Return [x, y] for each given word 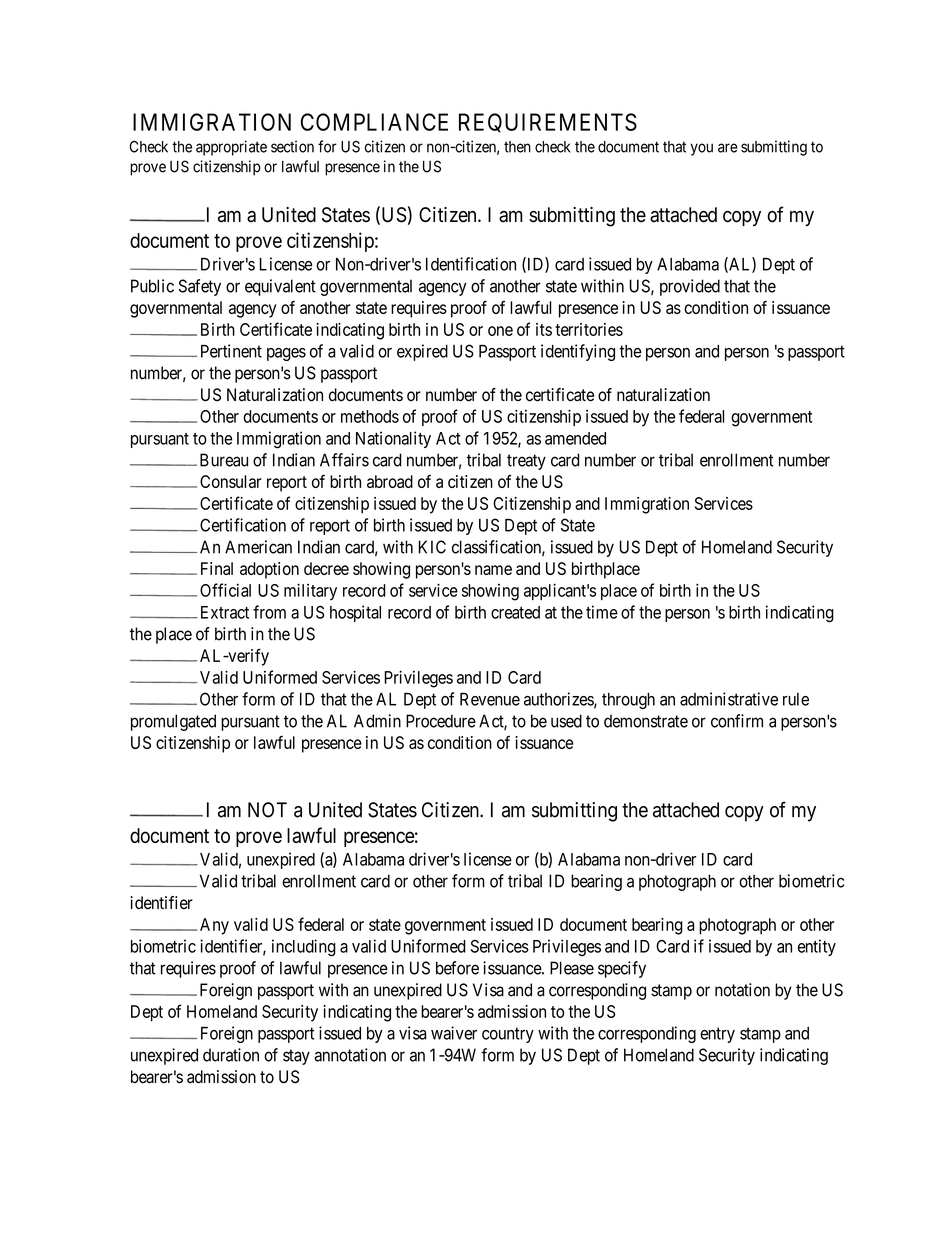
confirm [737, 721]
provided [690, 287]
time [602, 612]
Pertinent [231, 351]
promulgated [173, 722]
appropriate [231, 148]
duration [231, 1055]
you [701, 149]
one [500, 331]
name [493, 570]
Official [225, 590]
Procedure [441, 721]
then [517, 147]
